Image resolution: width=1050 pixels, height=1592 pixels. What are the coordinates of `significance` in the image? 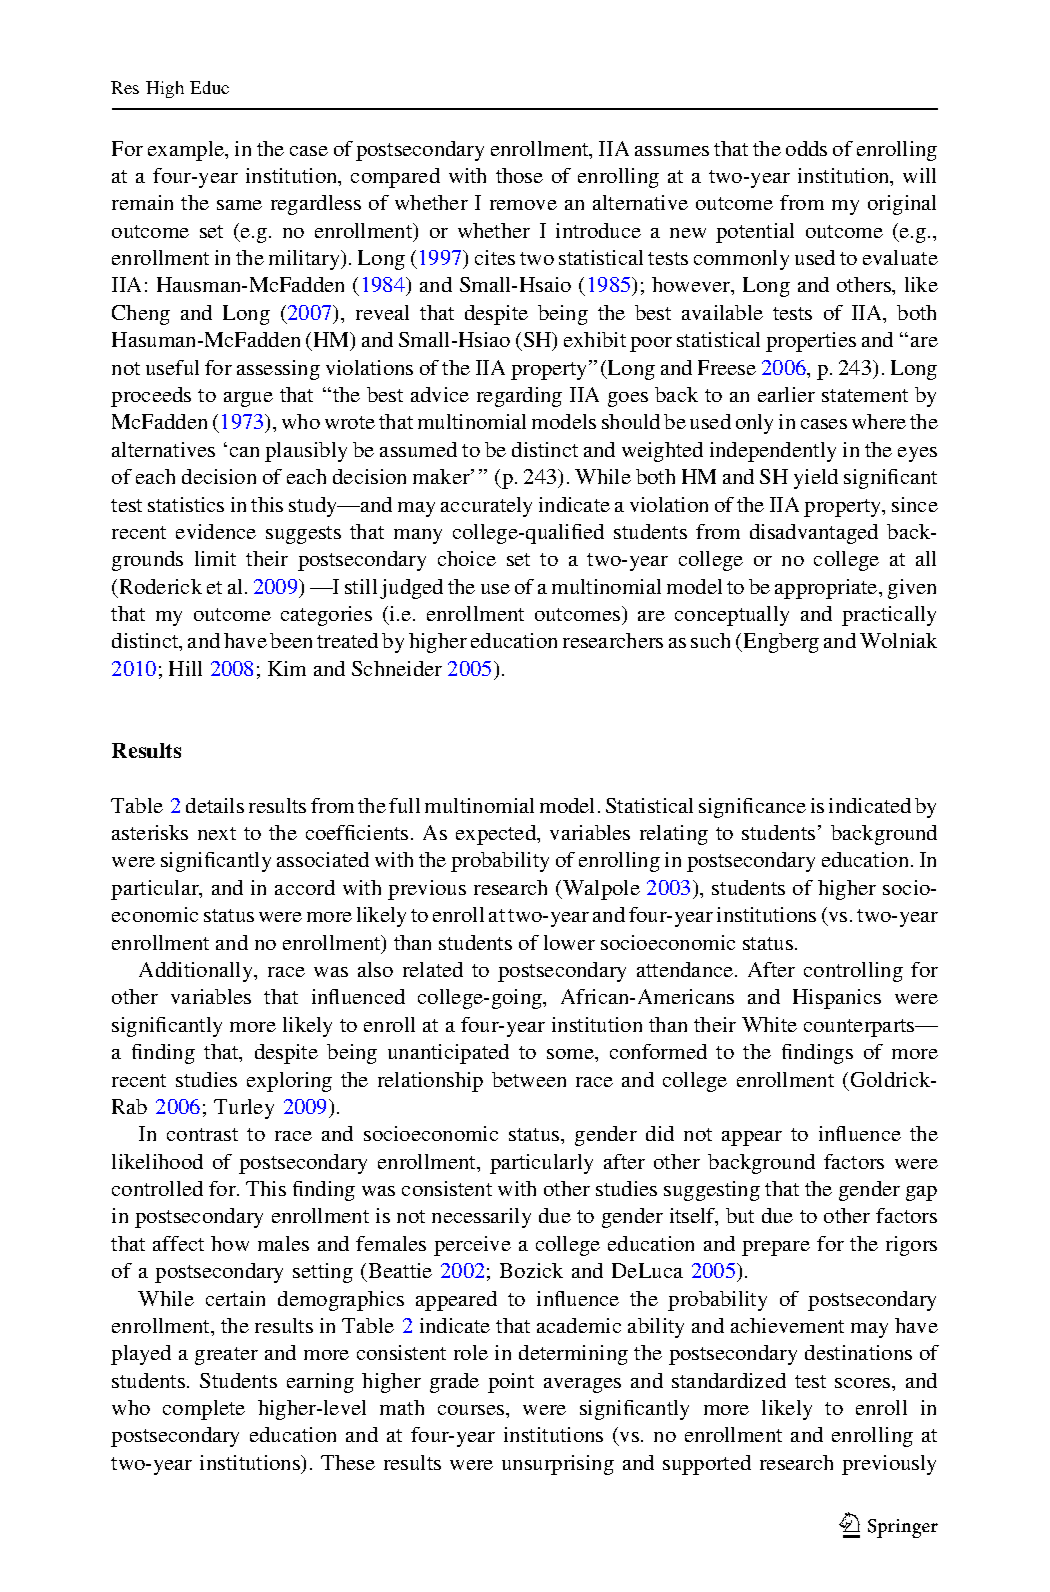 It's located at (752, 808).
